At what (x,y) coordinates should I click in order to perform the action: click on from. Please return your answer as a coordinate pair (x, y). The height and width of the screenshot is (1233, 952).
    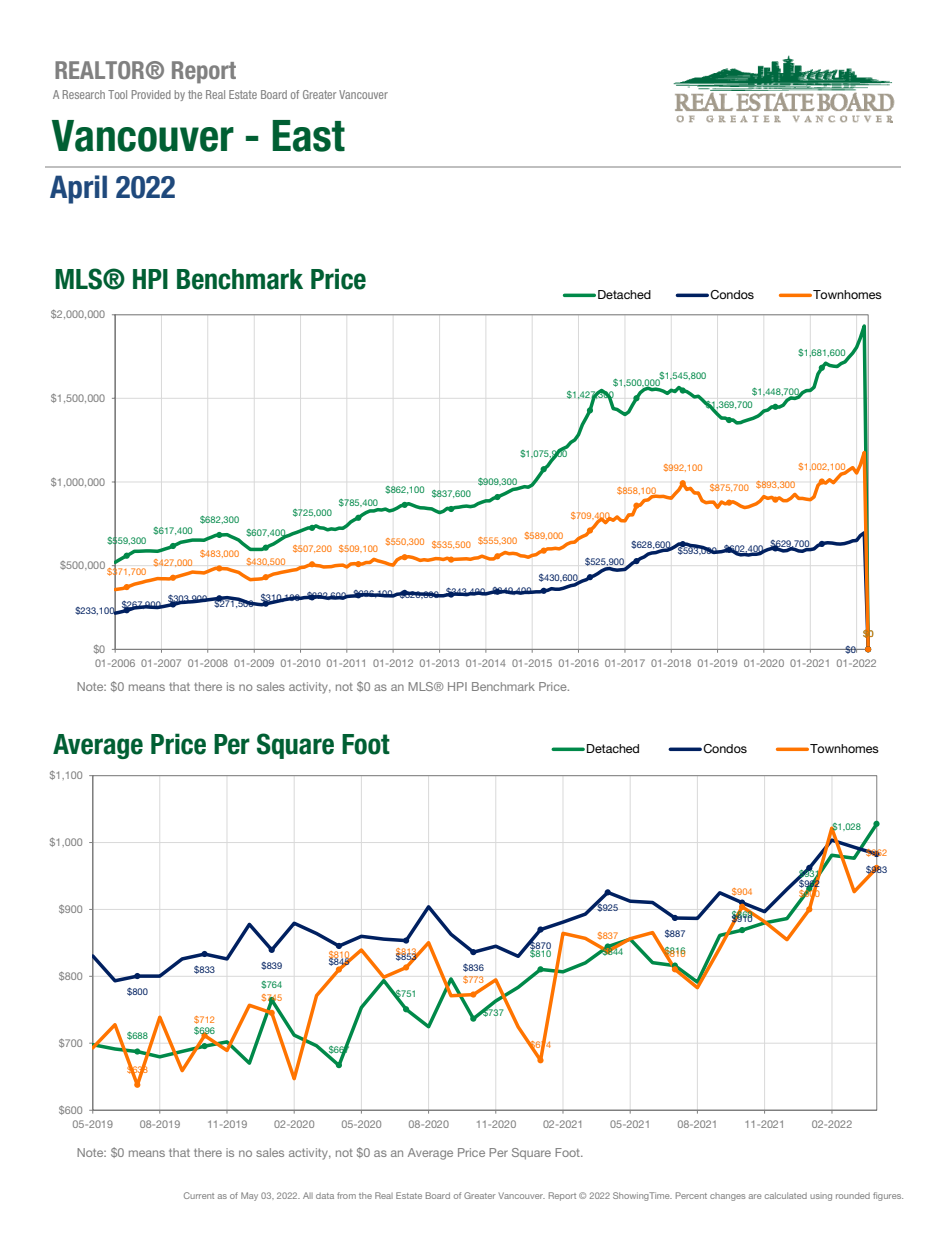
    Looking at the image, I should click on (346, 1195).
